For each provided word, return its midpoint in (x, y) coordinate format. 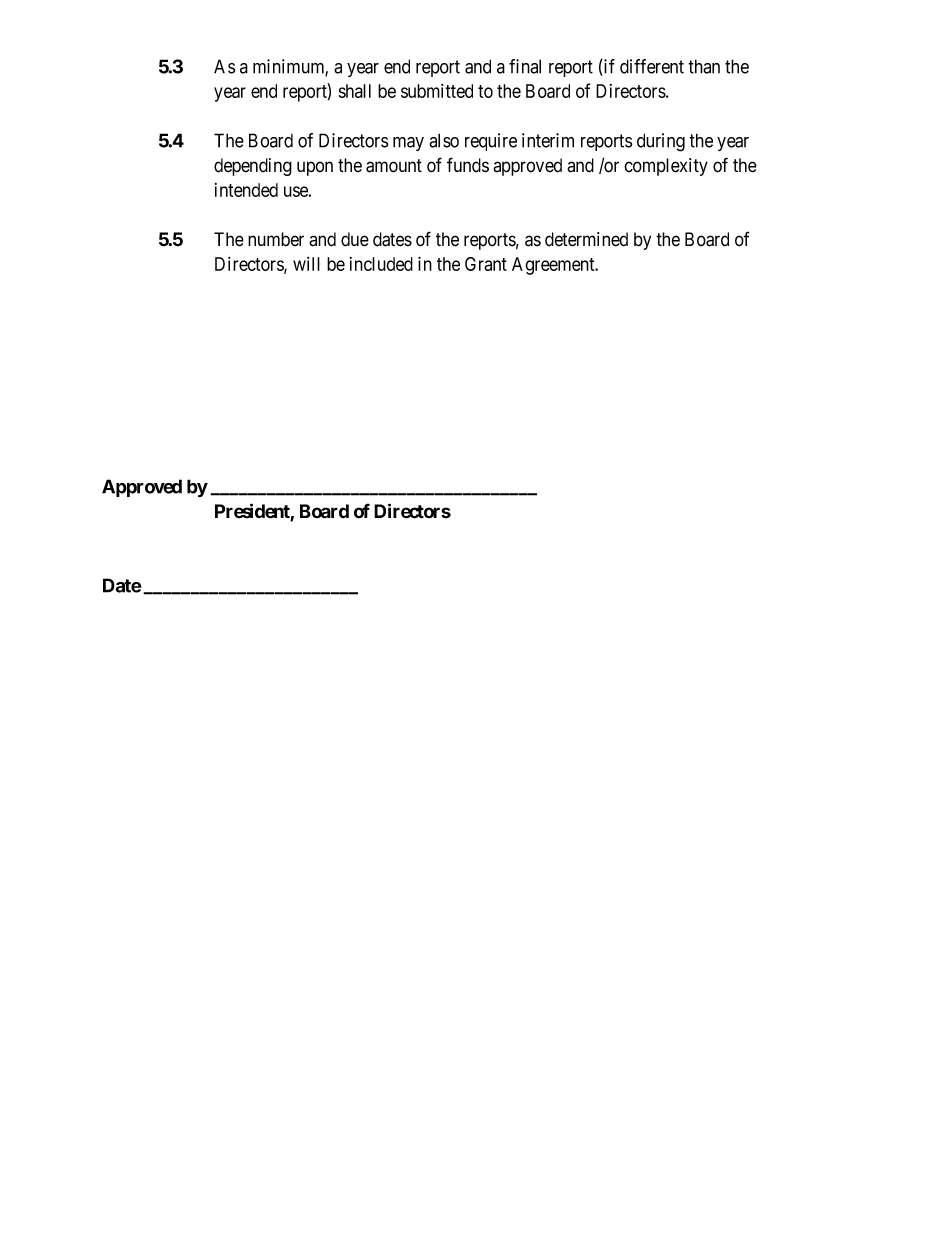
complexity (666, 167)
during (661, 142)
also (444, 140)
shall (355, 91)
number (276, 239)
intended (246, 190)
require (491, 142)
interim (548, 140)
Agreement (554, 266)
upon (315, 168)
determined (586, 239)
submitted (437, 91)
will (306, 264)
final (525, 66)
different (652, 66)
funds (468, 165)
